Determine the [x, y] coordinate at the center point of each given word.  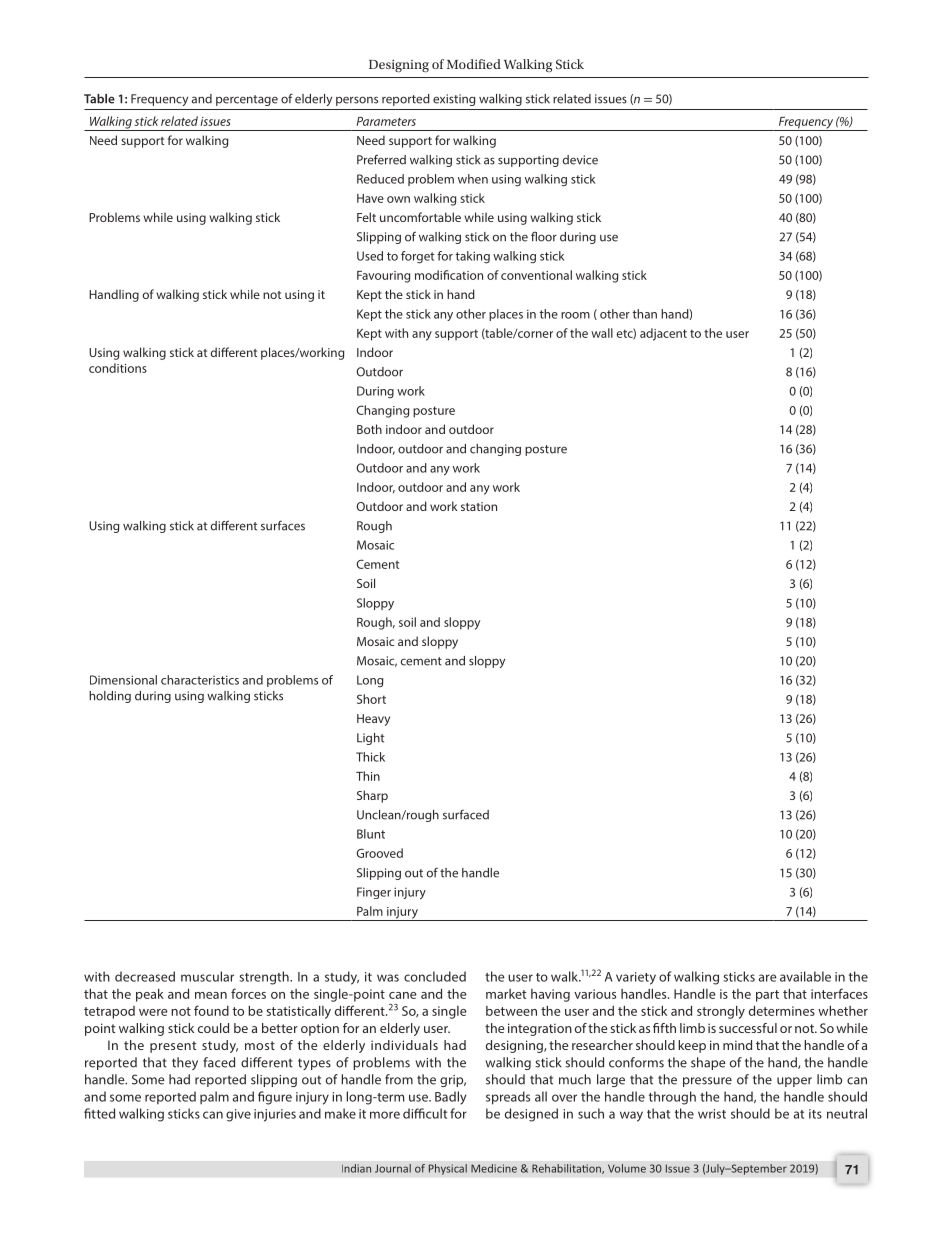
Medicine [494, 1168]
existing [454, 100]
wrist [712, 1114]
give [238, 1115]
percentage [247, 100]
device [580, 160]
